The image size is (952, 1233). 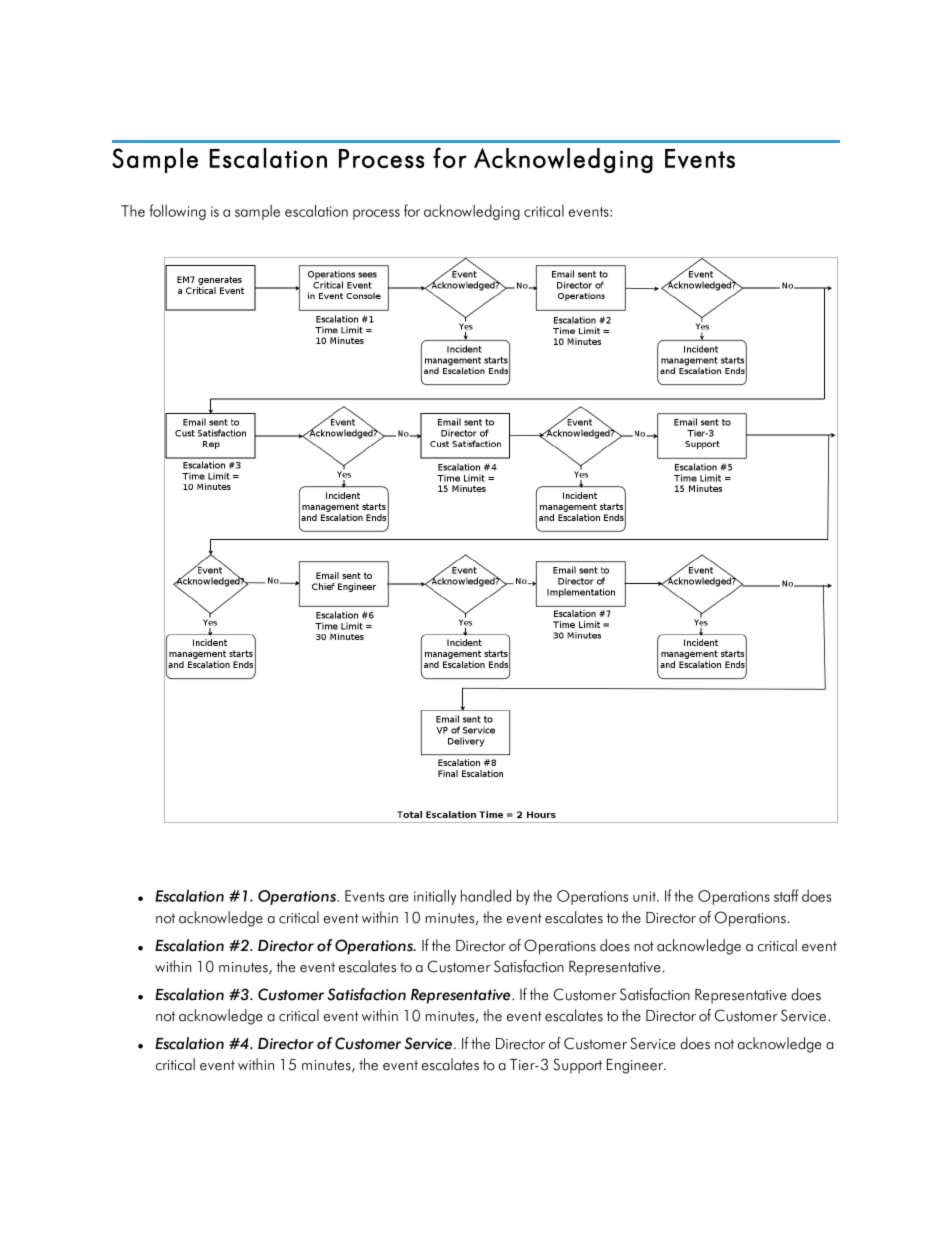 I want to click on are, so click(x=399, y=898).
